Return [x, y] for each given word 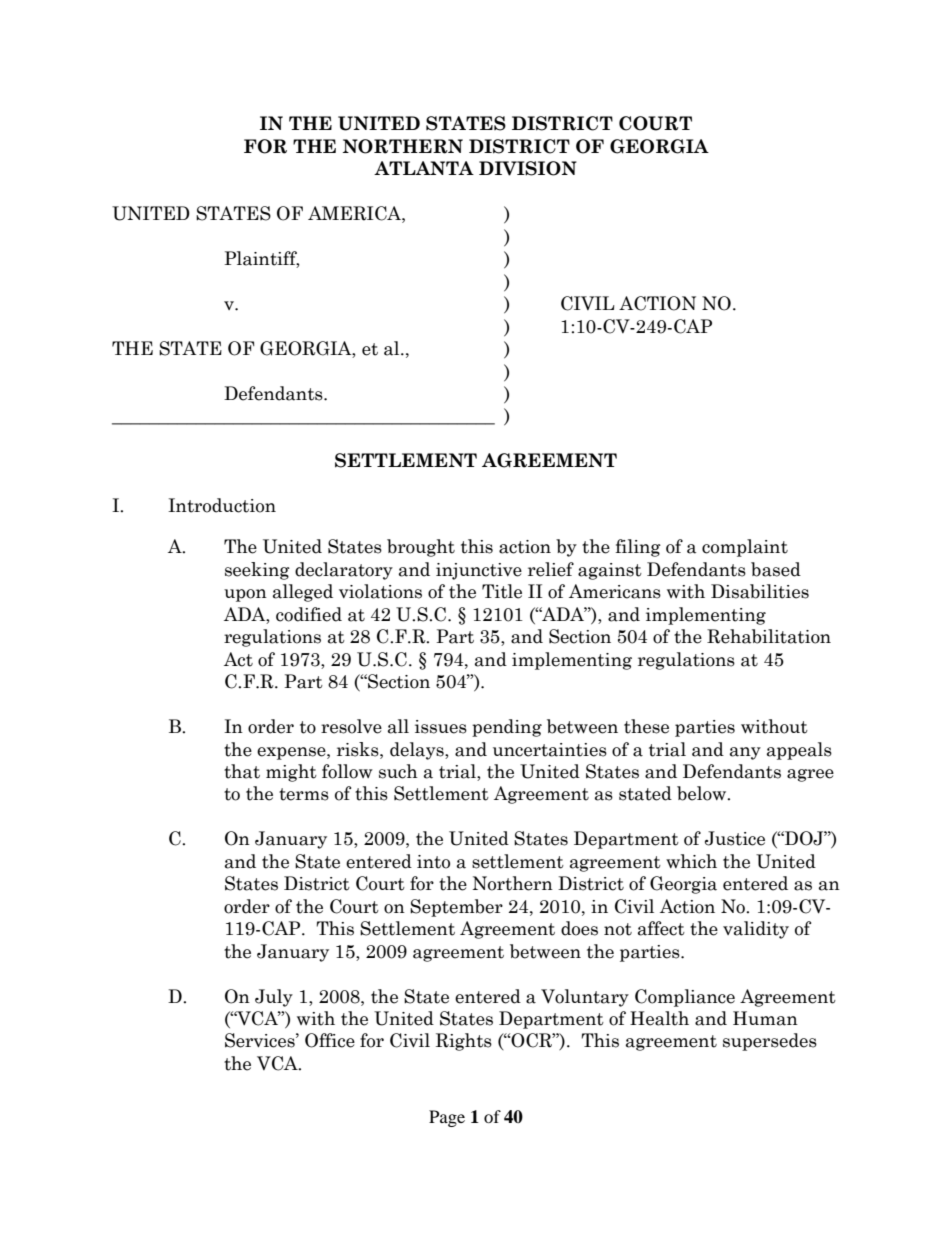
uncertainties [550, 750]
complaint [745, 548]
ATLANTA [424, 168]
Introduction [222, 505]
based [776, 569]
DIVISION [528, 168]
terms [304, 794]
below [703, 793]
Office [330, 1040]
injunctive [479, 571]
